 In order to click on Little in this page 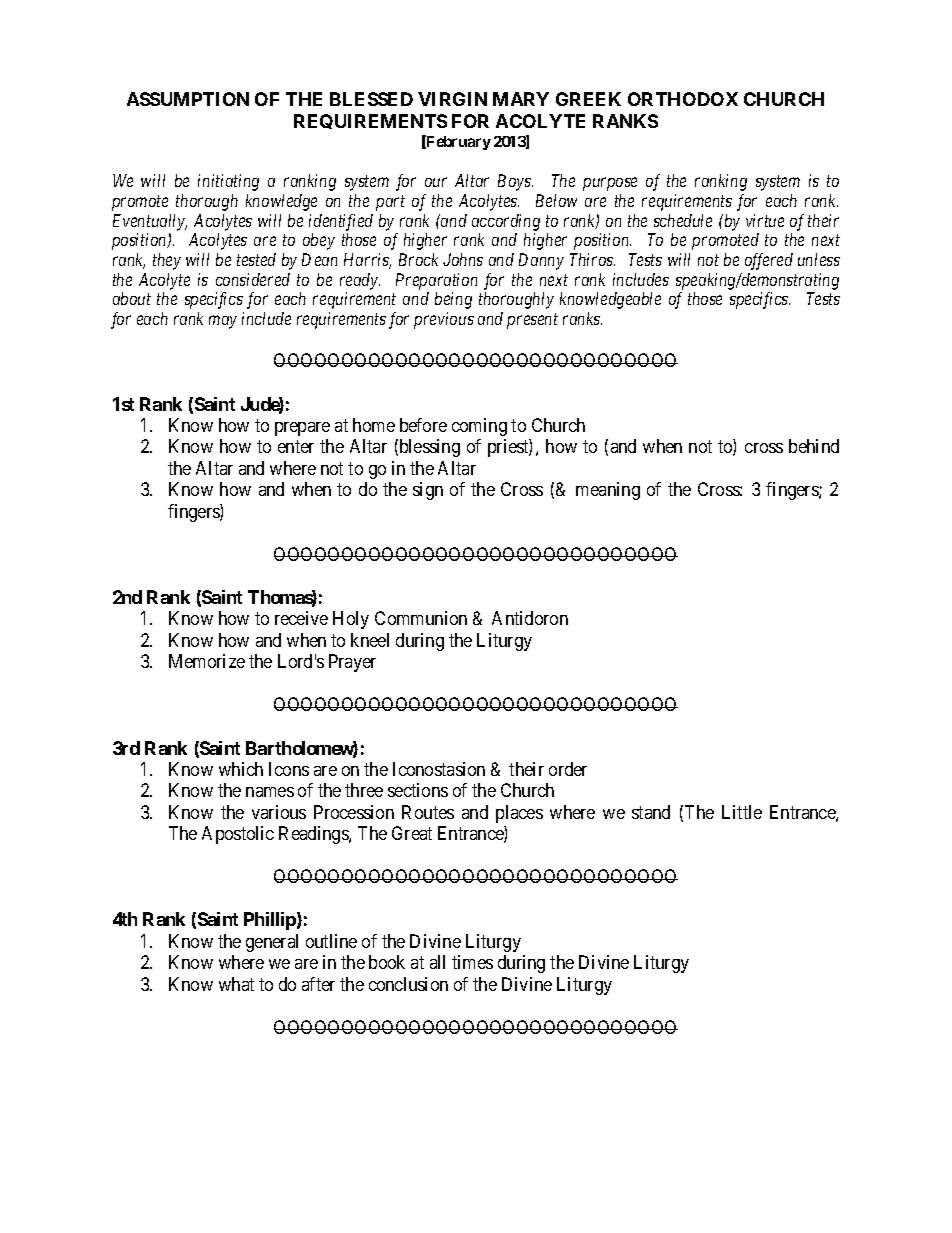, I will do `click(742, 812)`.
